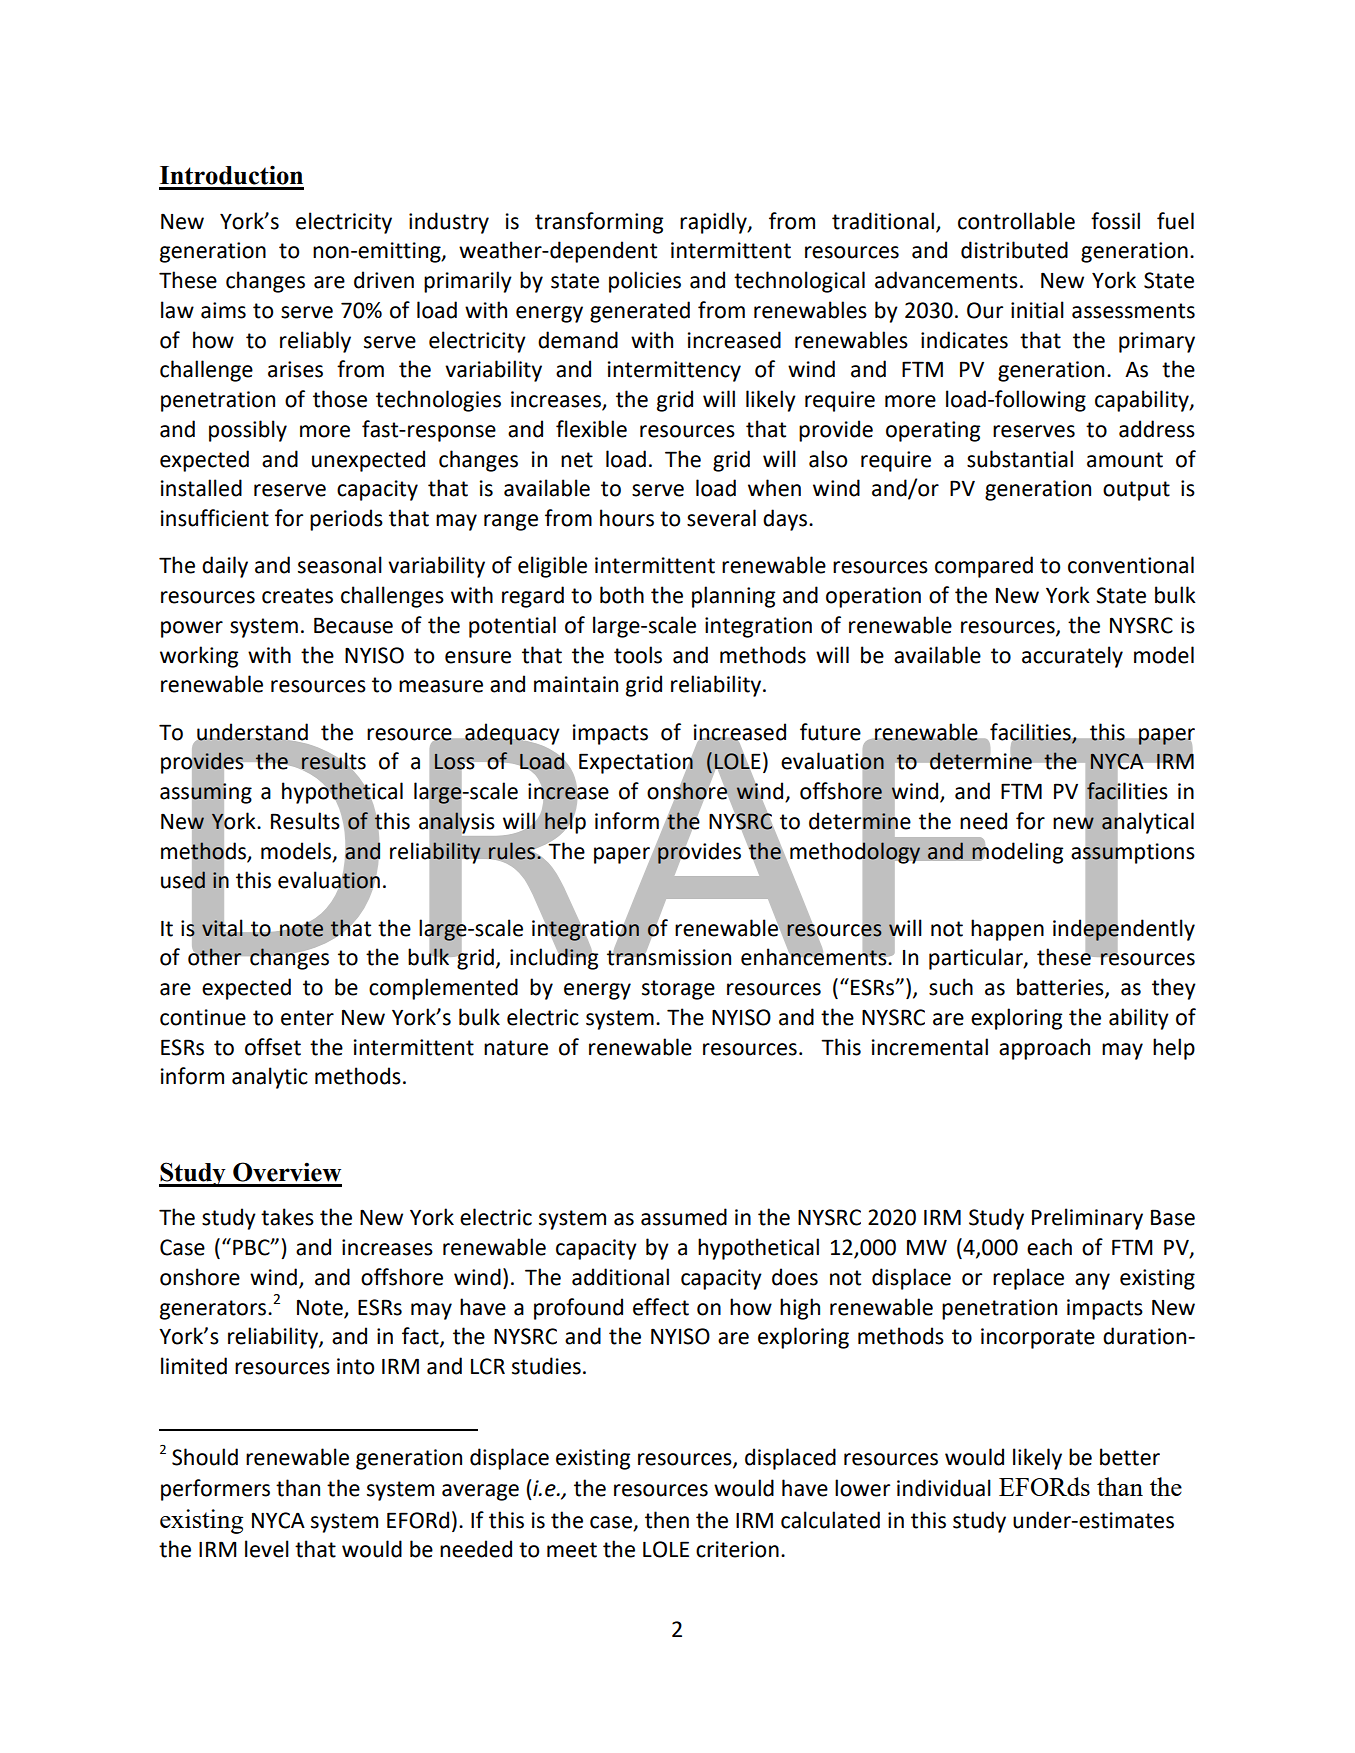 This screenshot has height=1753, width=1355. What do you see at coordinates (1087, 1219) in the screenshot?
I see `Preliminary` at bounding box center [1087, 1219].
